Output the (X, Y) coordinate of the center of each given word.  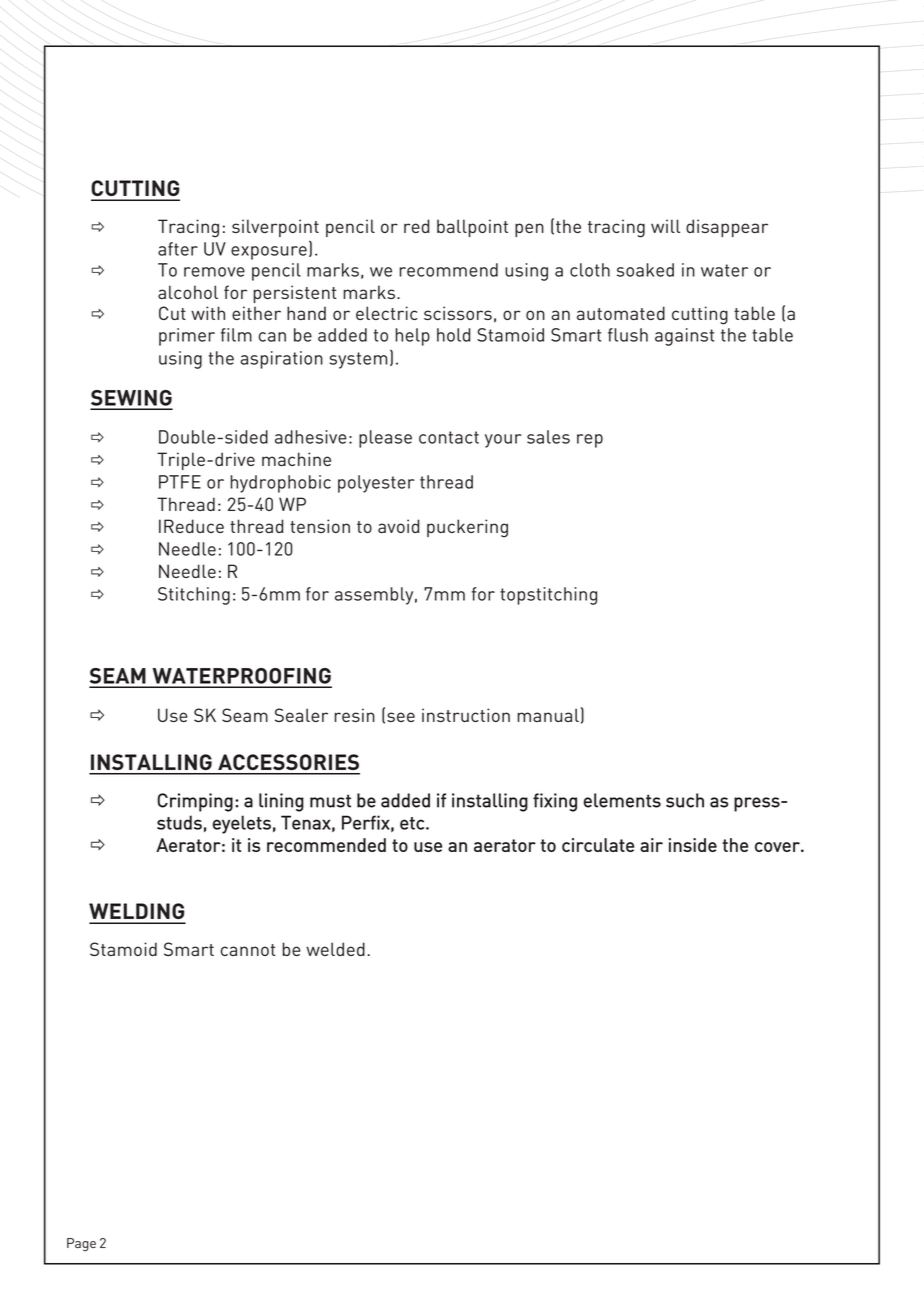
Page (81, 1245)
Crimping (195, 802)
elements (622, 800)
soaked (645, 270)
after (178, 249)
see (401, 717)
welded (335, 949)
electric (386, 313)
